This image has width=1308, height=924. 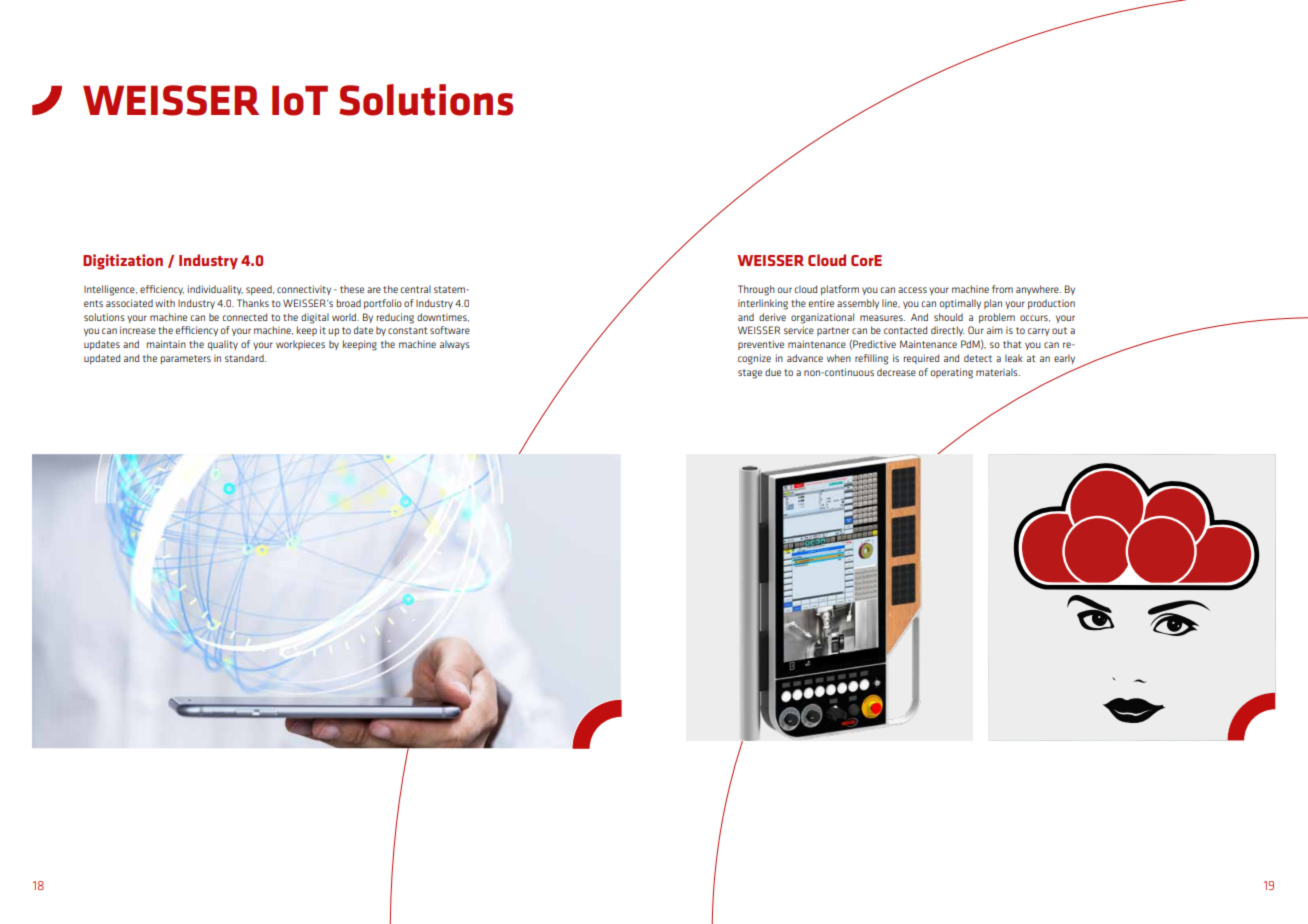 I want to click on parameters, so click(x=186, y=359).
